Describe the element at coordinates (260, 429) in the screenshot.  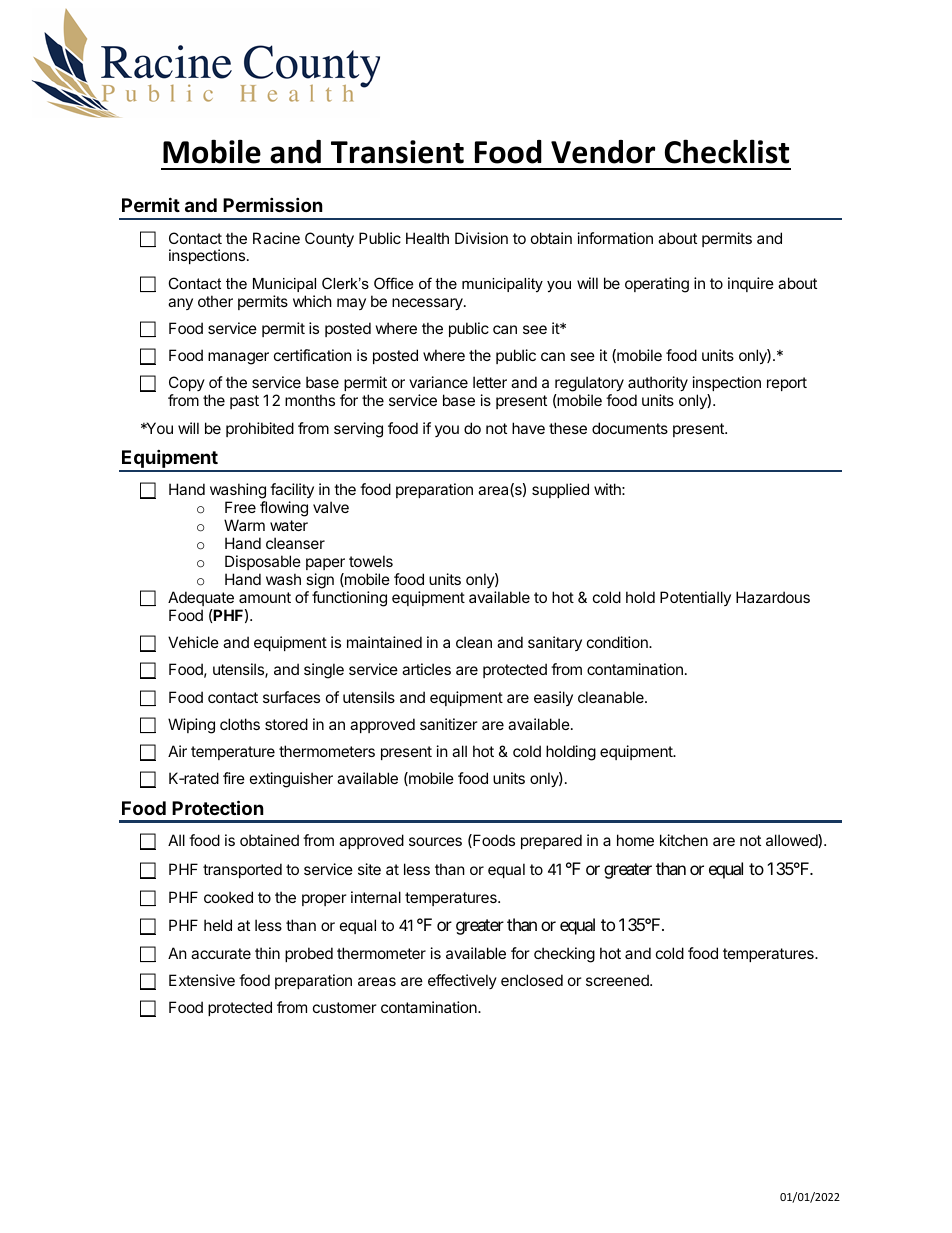
I see `prohibited` at that location.
